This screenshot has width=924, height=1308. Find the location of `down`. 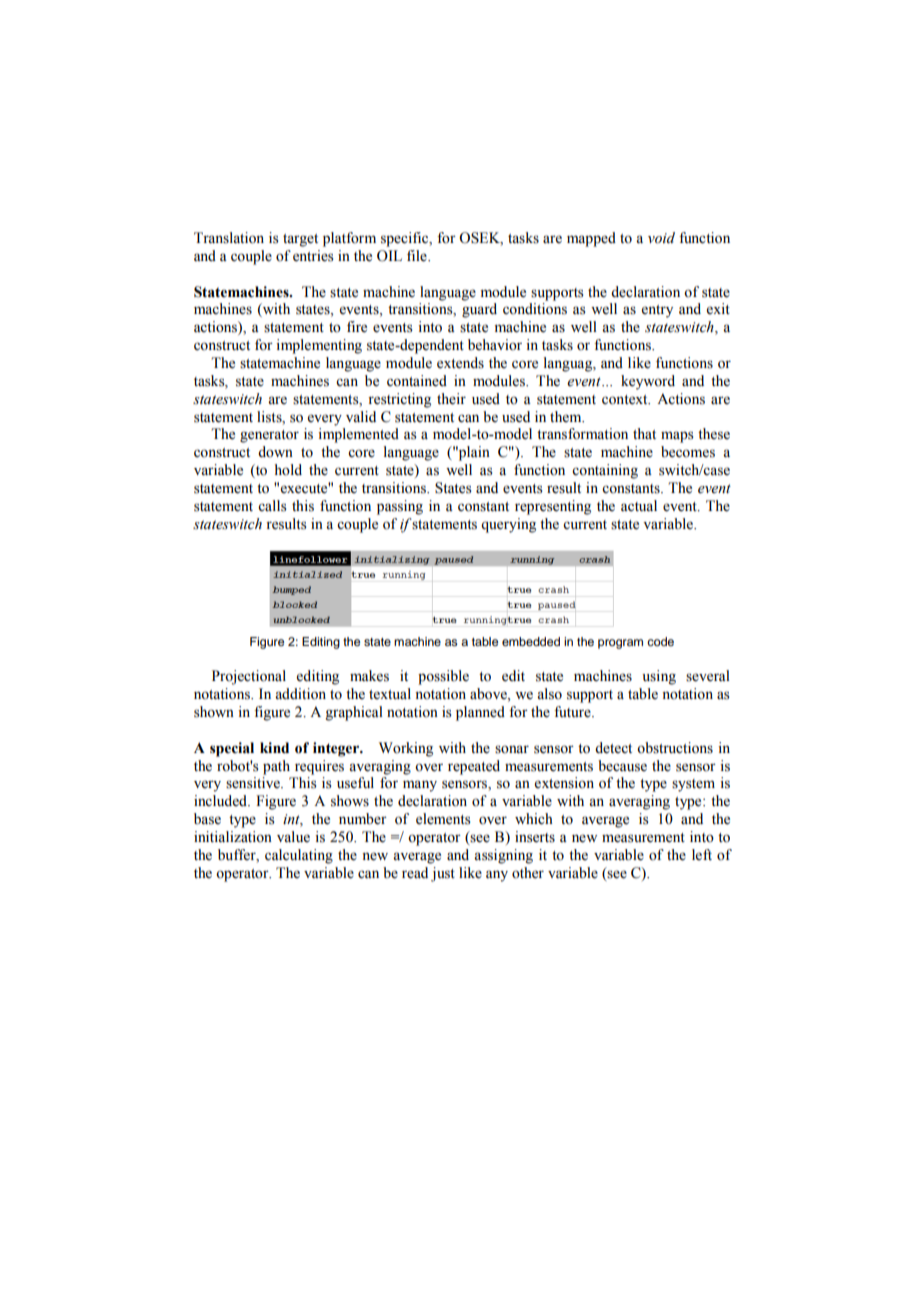

down is located at coordinates (275, 452).
